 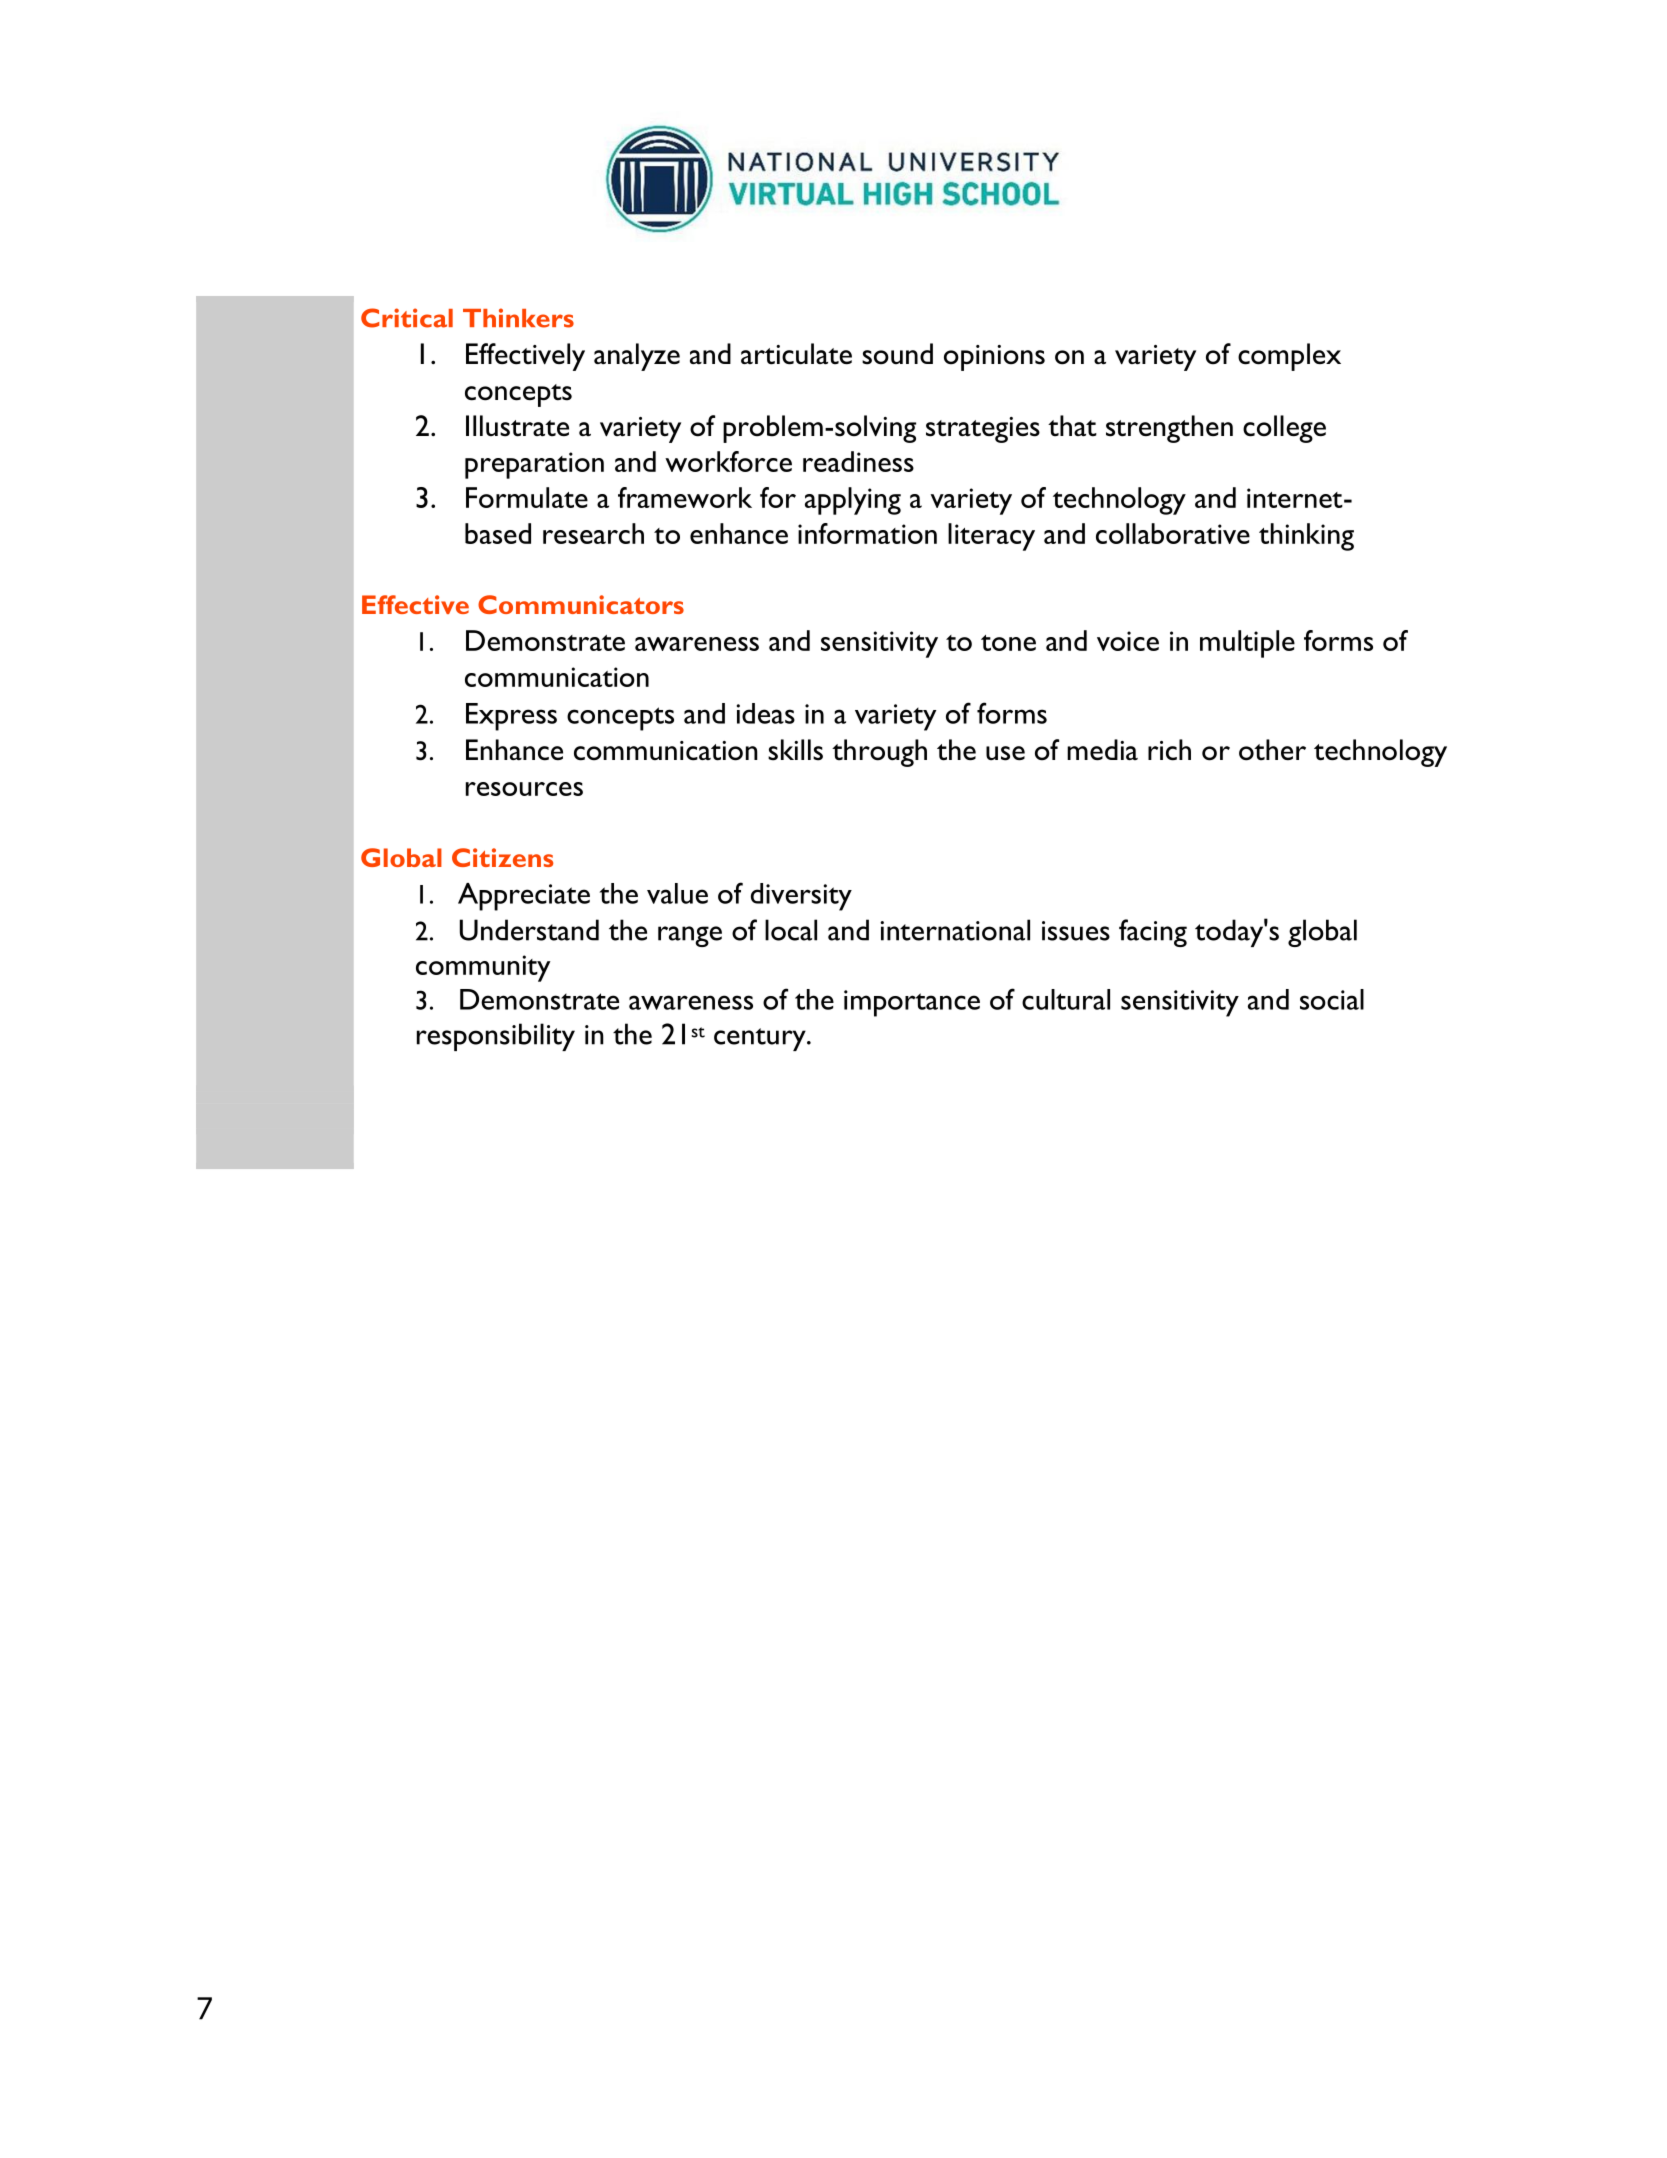 I want to click on Express, so click(x=511, y=717).
